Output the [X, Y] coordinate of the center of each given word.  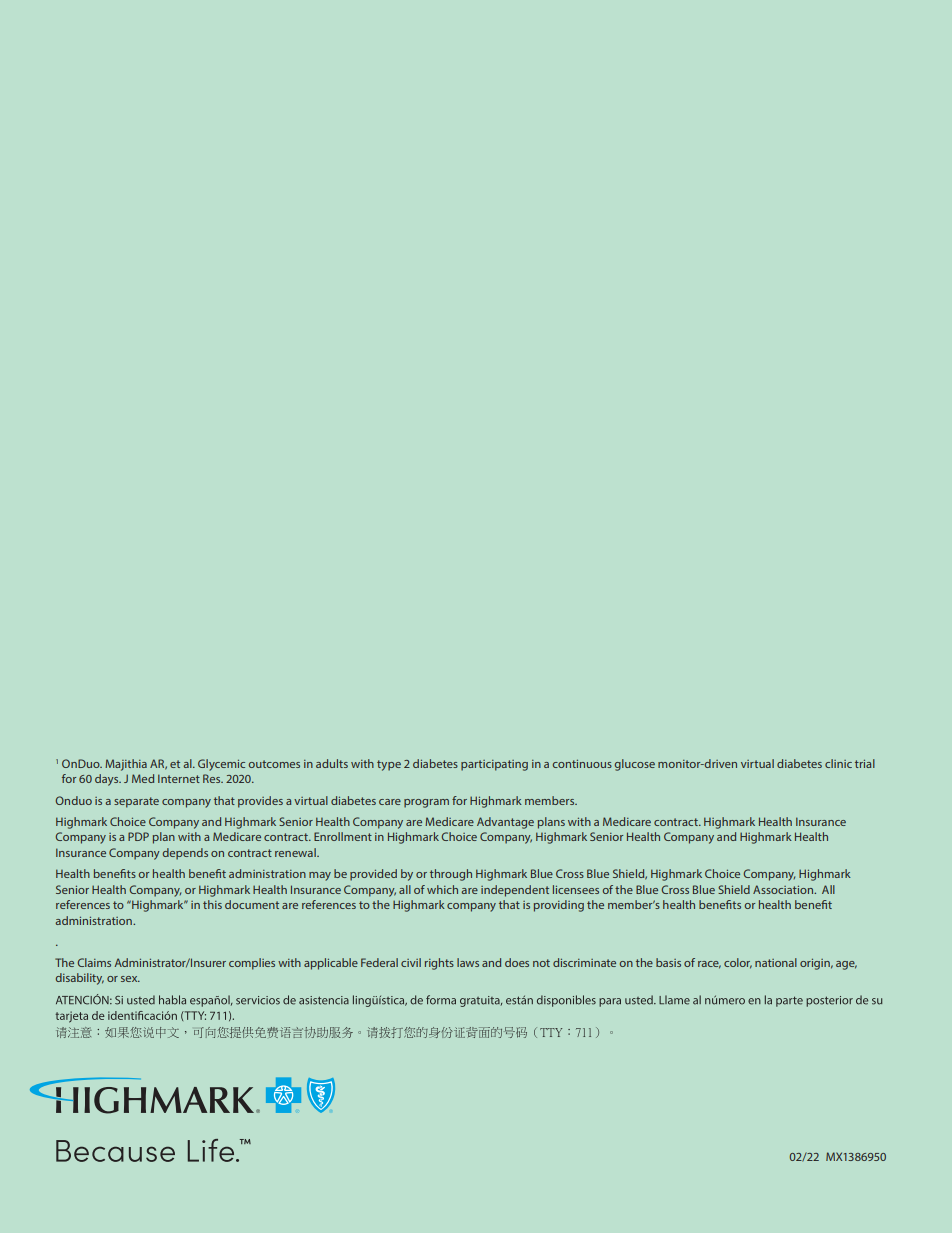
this [212, 904]
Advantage [505, 823]
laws [468, 962]
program [426, 803]
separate [136, 802]
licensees [576, 889]
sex [130, 979]
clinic [838, 763]
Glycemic [221, 765]
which [442, 889]
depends [185, 854]
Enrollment [343, 836]
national [776, 962]
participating [494, 765]
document [252, 904]
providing [559, 906]
